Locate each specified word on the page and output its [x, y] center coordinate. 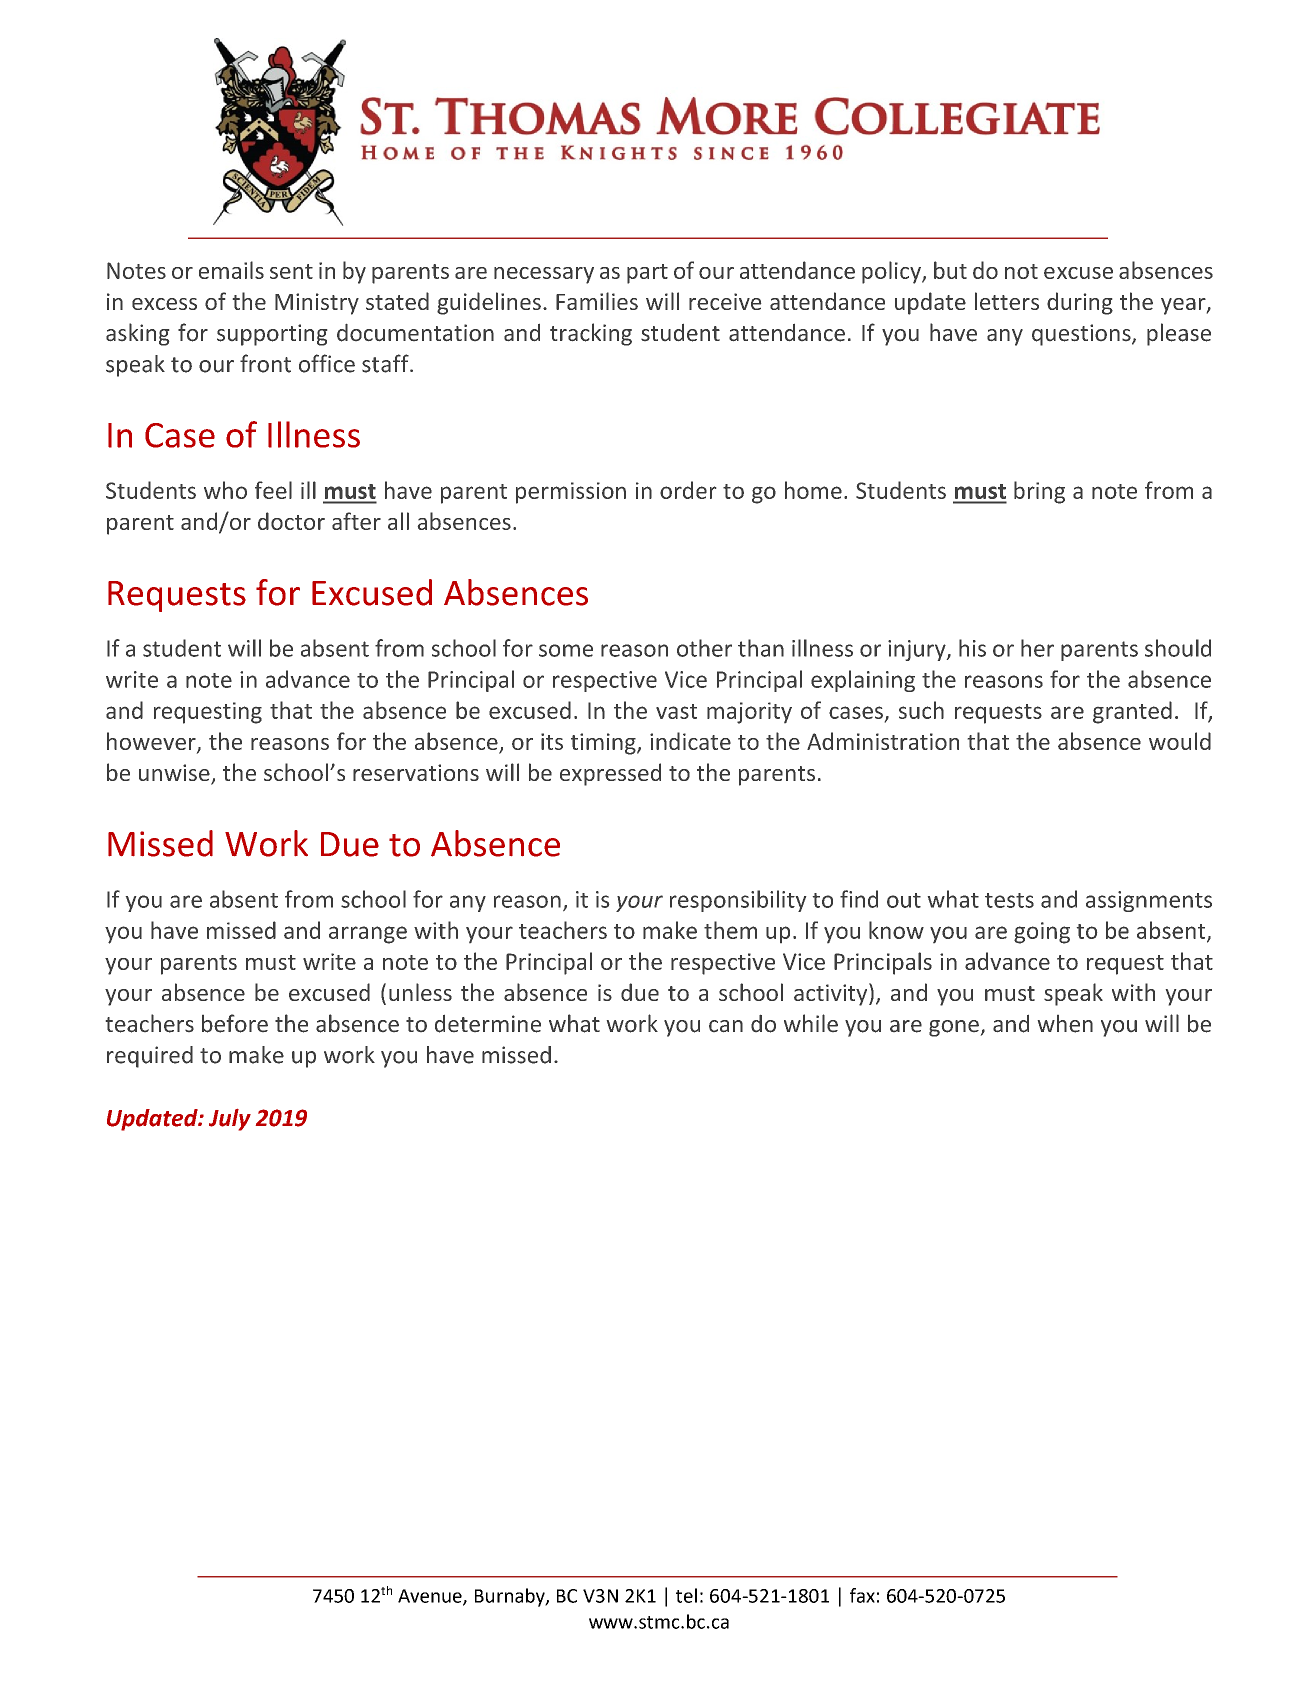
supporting [272, 335]
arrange [368, 935]
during [1080, 303]
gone [954, 1028]
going [1042, 933]
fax [862, 1595]
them [730, 930]
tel [686, 1595]
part [647, 274]
